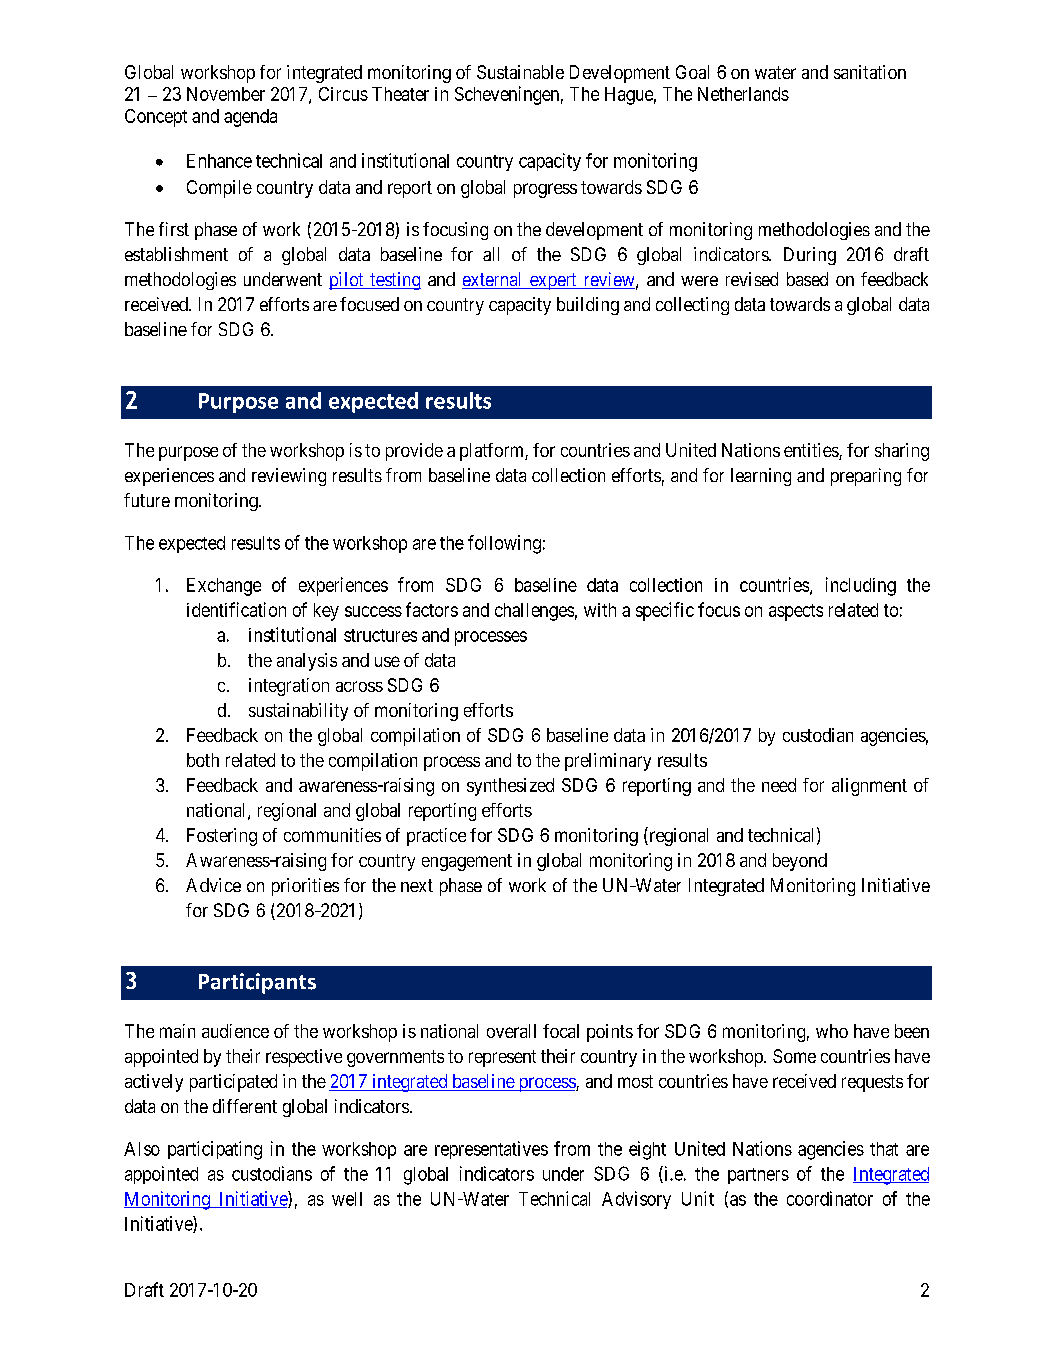 This image has height=1363, width=1053. What do you see at coordinates (534, 612) in the image?
I see `challenges` at bounding box center [534, 612].
